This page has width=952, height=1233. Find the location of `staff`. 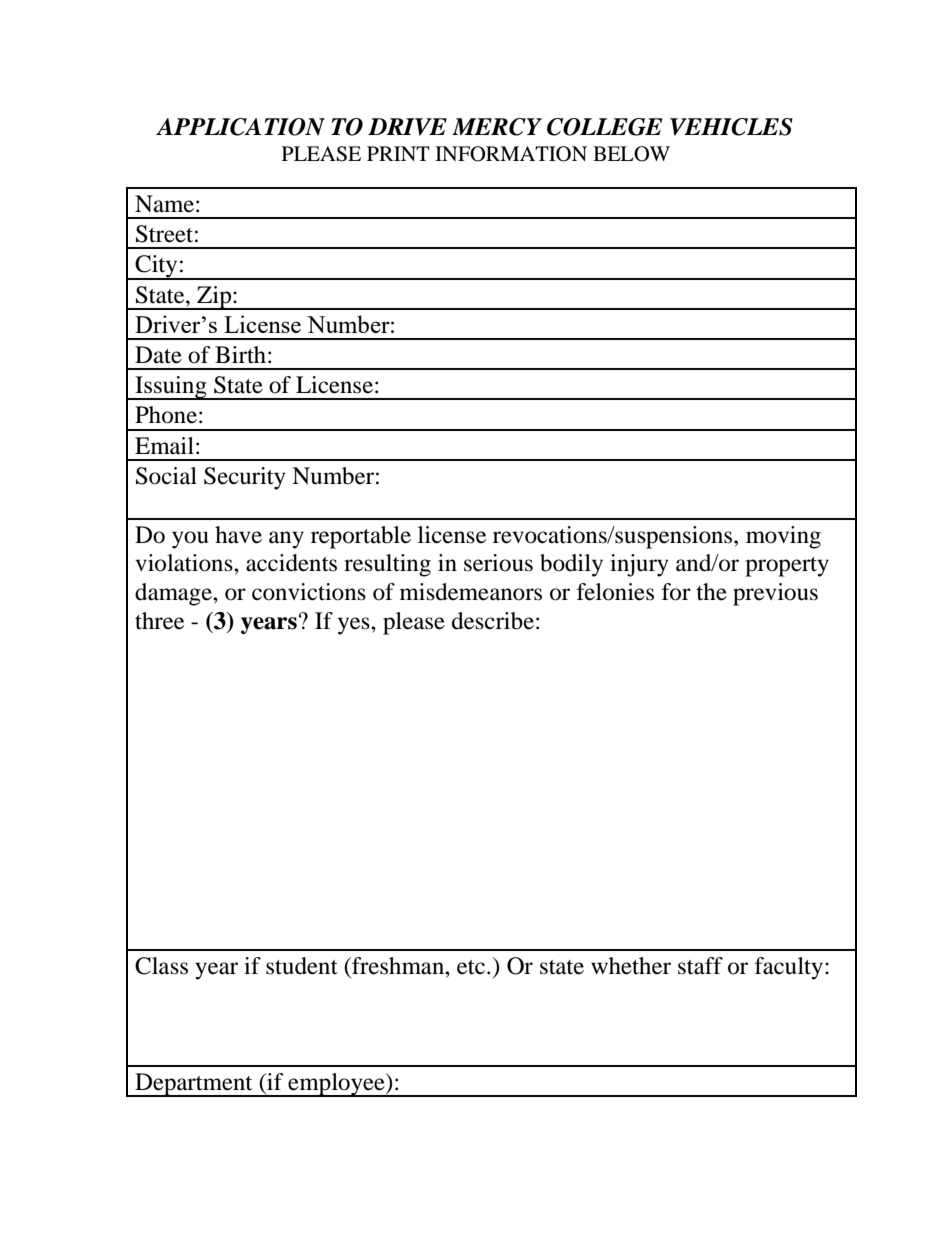

staff is located at coordinates (700, 966).
